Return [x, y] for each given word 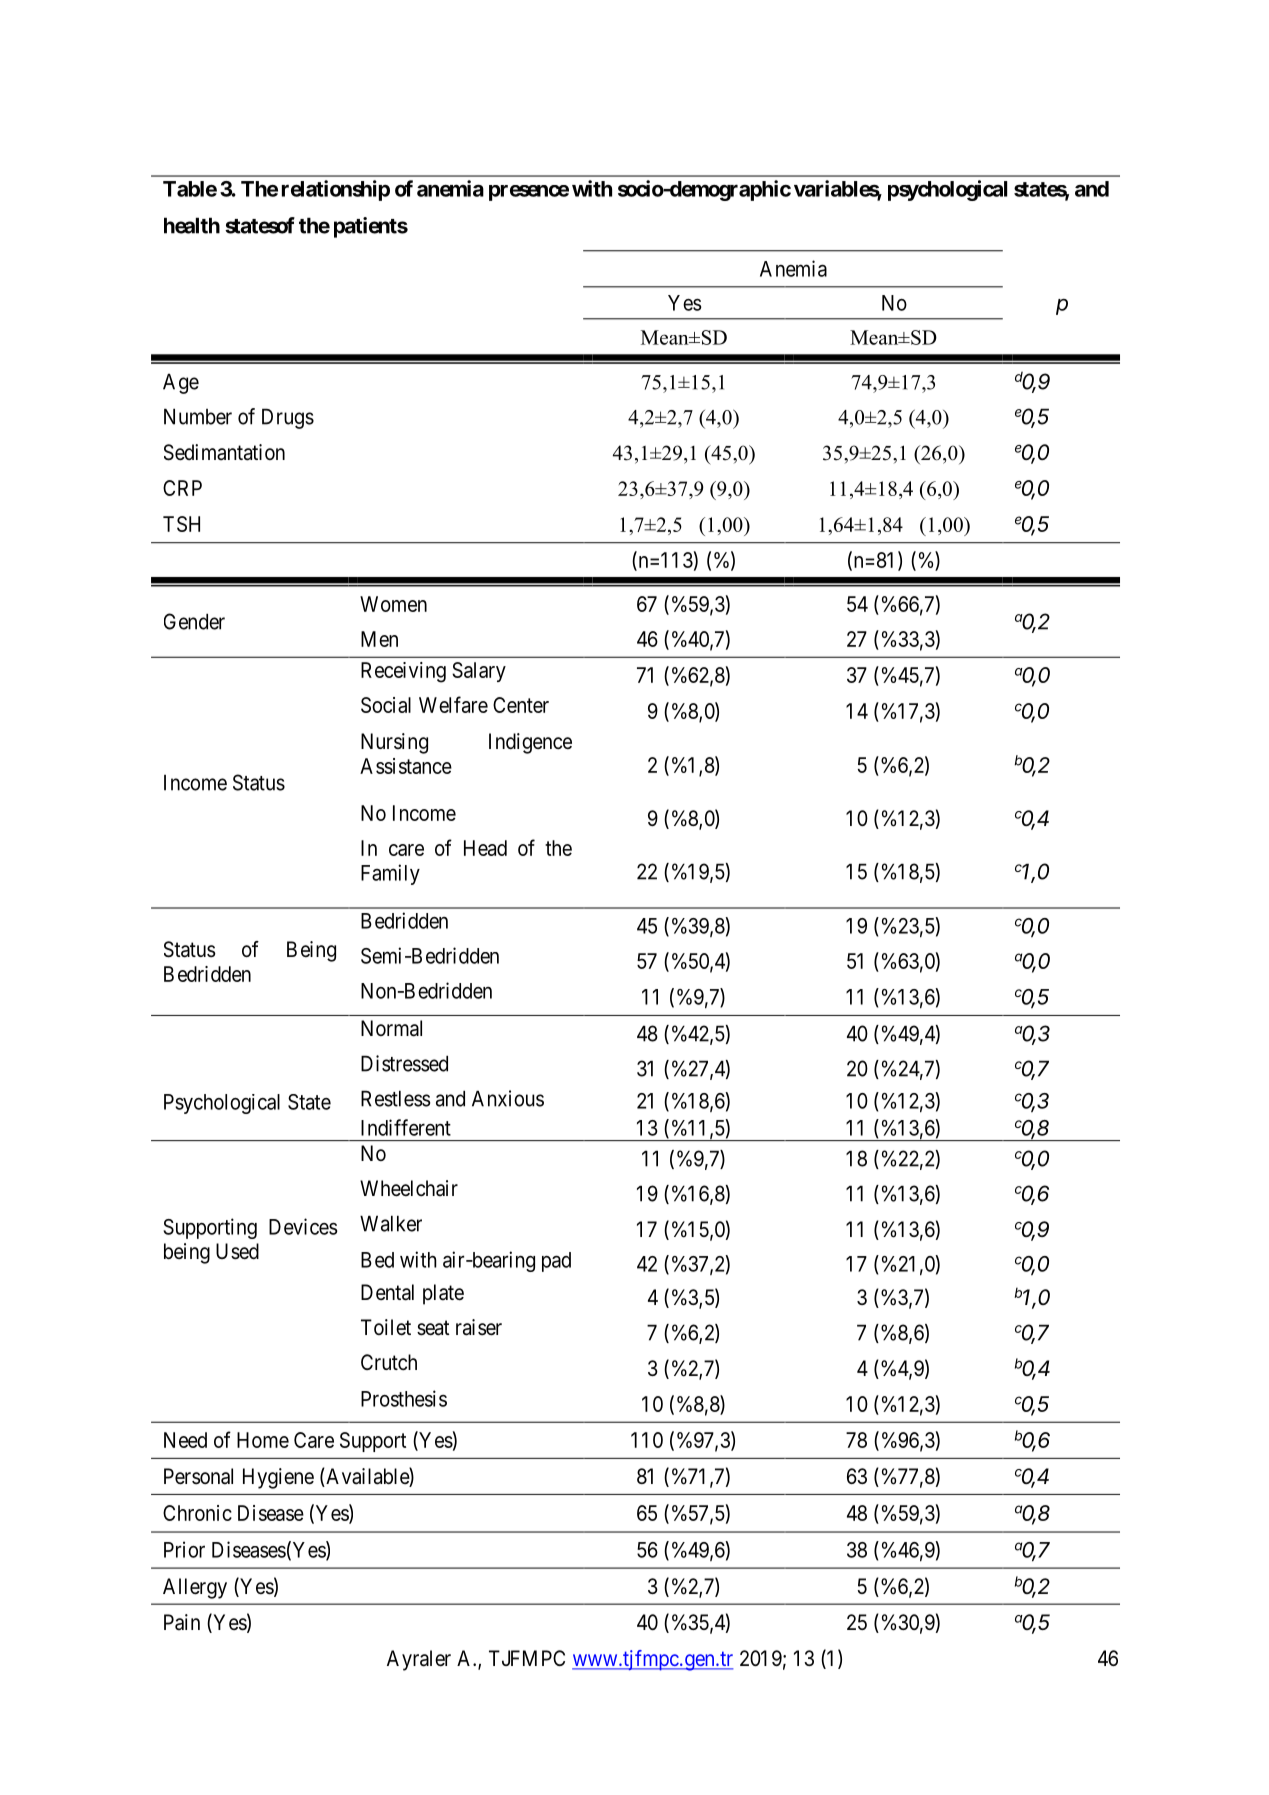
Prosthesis [404, 1398]
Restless [395, 1098]
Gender [194, 621]
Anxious [508, 1098]
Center [521, 705]
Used [237, 1251]
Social [386, 705]
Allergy [195, 1588]
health [192, 225]
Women [393, 604]
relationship [336, 190]
